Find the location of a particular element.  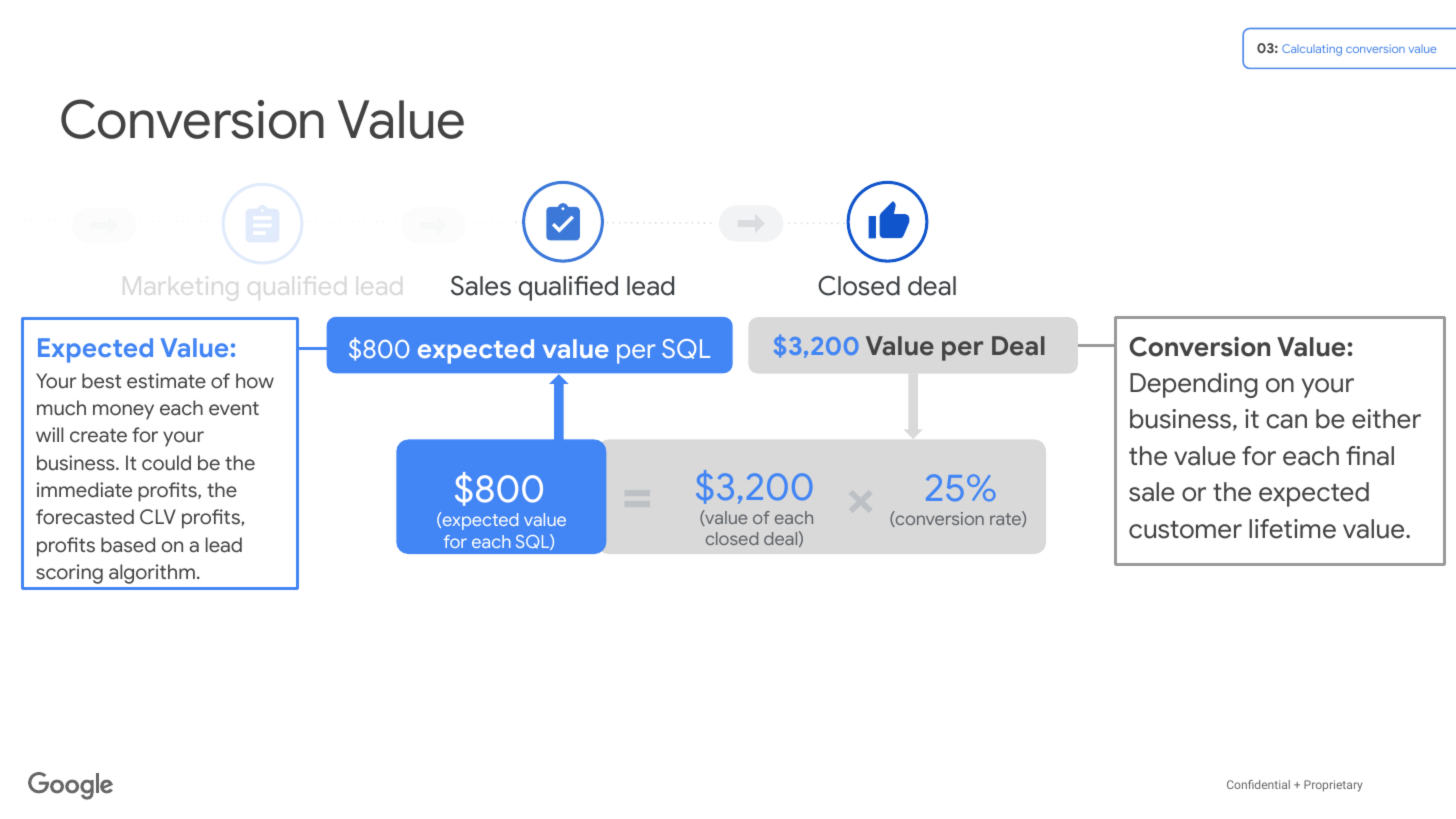

can is located at coordinates (1286, 421).
